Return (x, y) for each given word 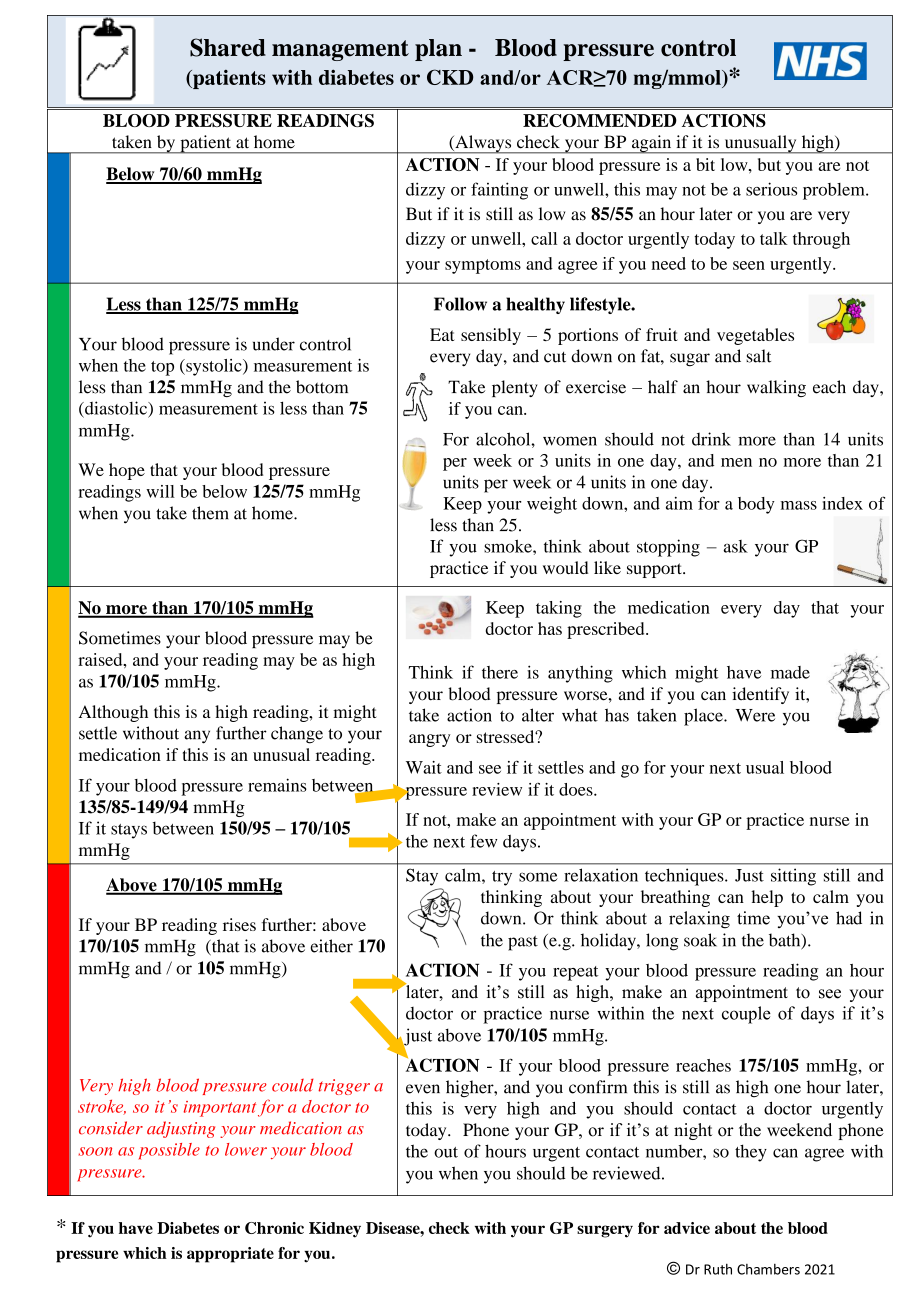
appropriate (230, 1255)
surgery (605, 1231)
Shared (228, 47)
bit (705, 164)
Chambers (768, 1269)
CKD (450, 77)
